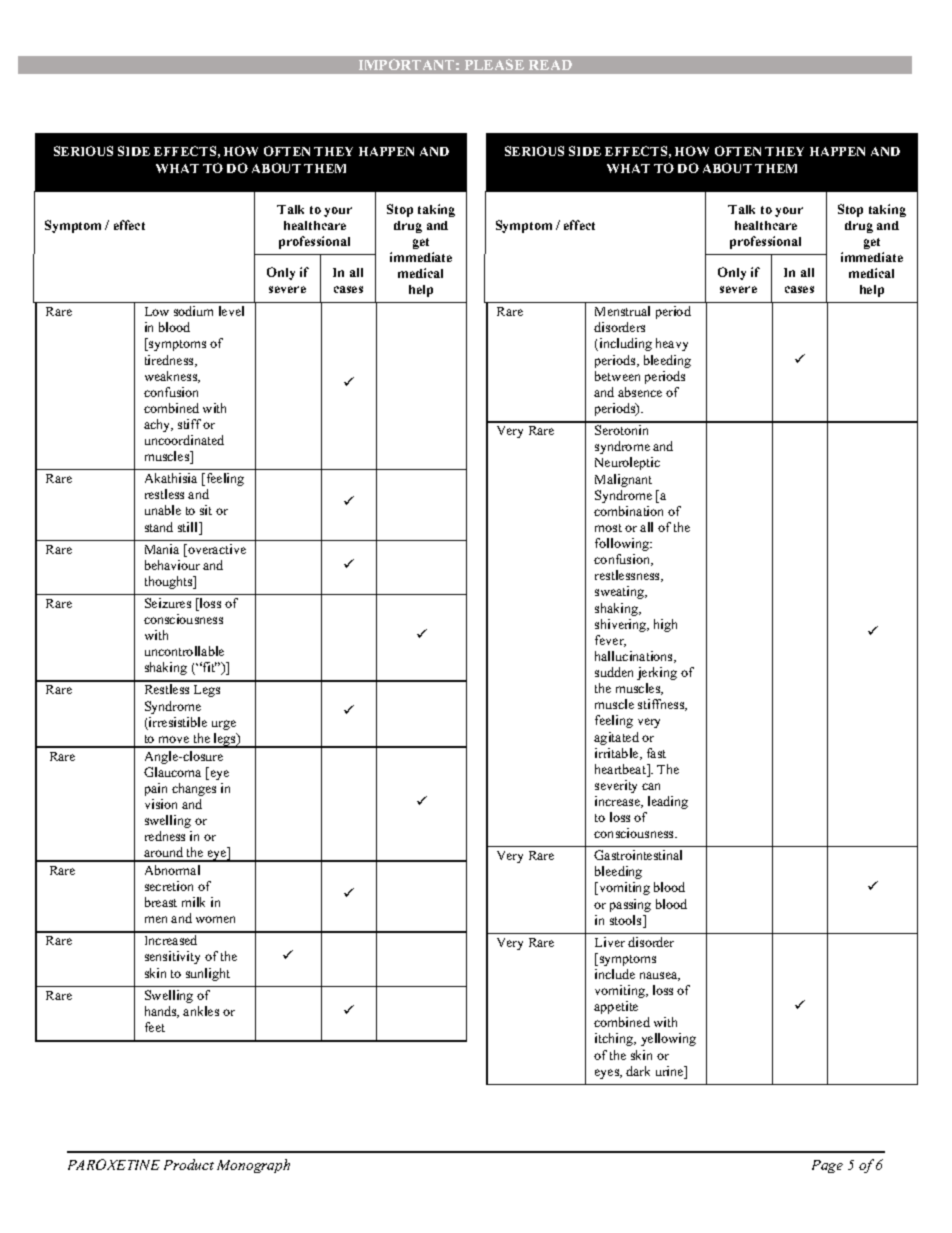 Image resolution: width=952 pixels, height=1233 pixels. Describe the element at coordinates (616, 738) in the screenshot. I see `agitated` at that location.
